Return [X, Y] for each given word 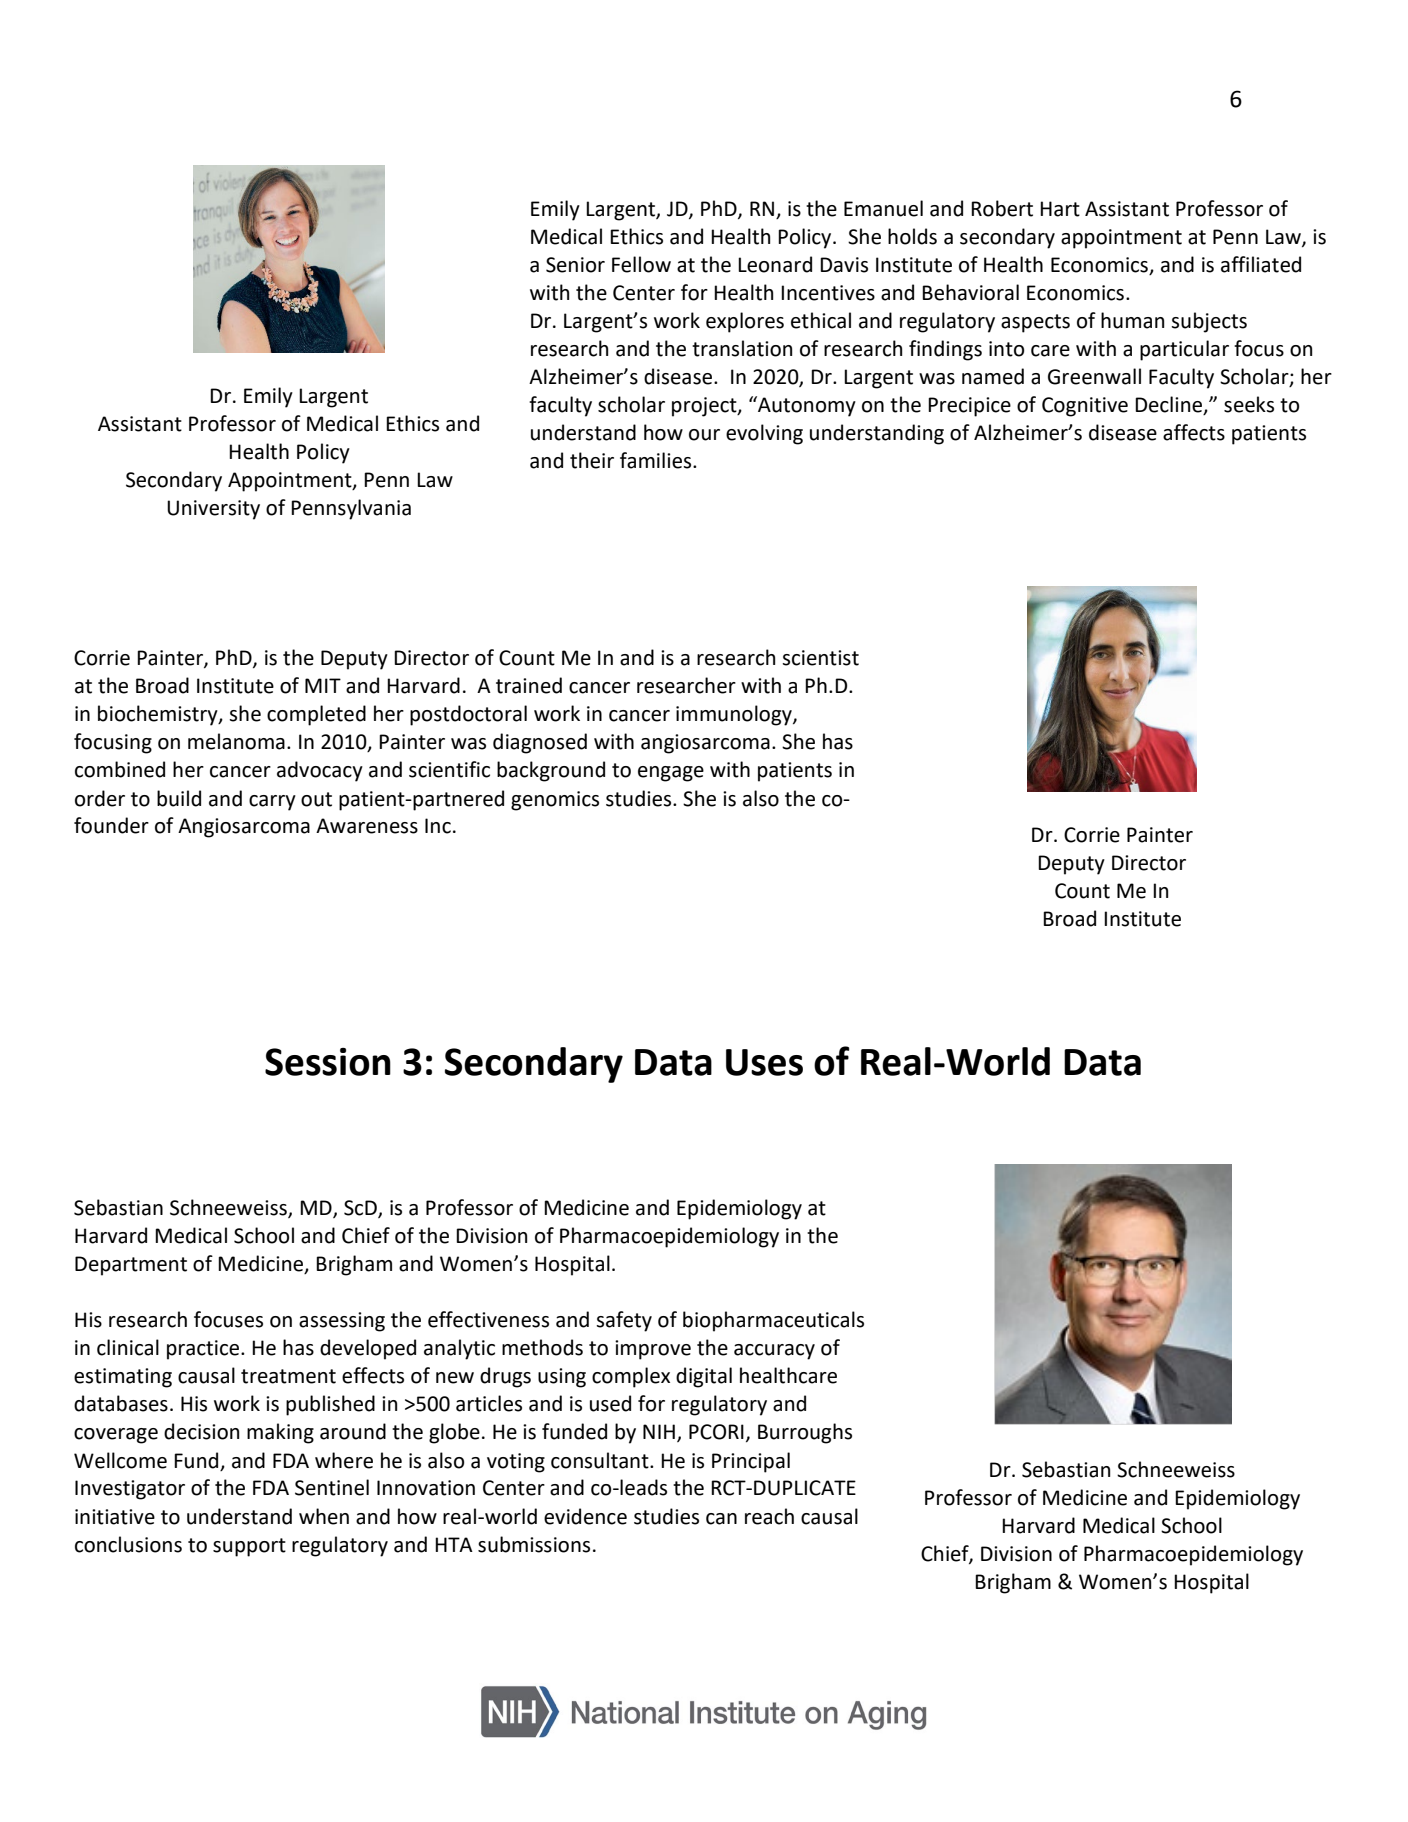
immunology [735, 715]
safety [624, 1321]
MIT [323, 685]
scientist [820, 658]
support [249, 1547]
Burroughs [805, 1433]
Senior [575, 265]
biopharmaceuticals [773, 1321]
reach [769, 1516]
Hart [1060, 209]
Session [328, 1062]
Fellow [641, 264]
